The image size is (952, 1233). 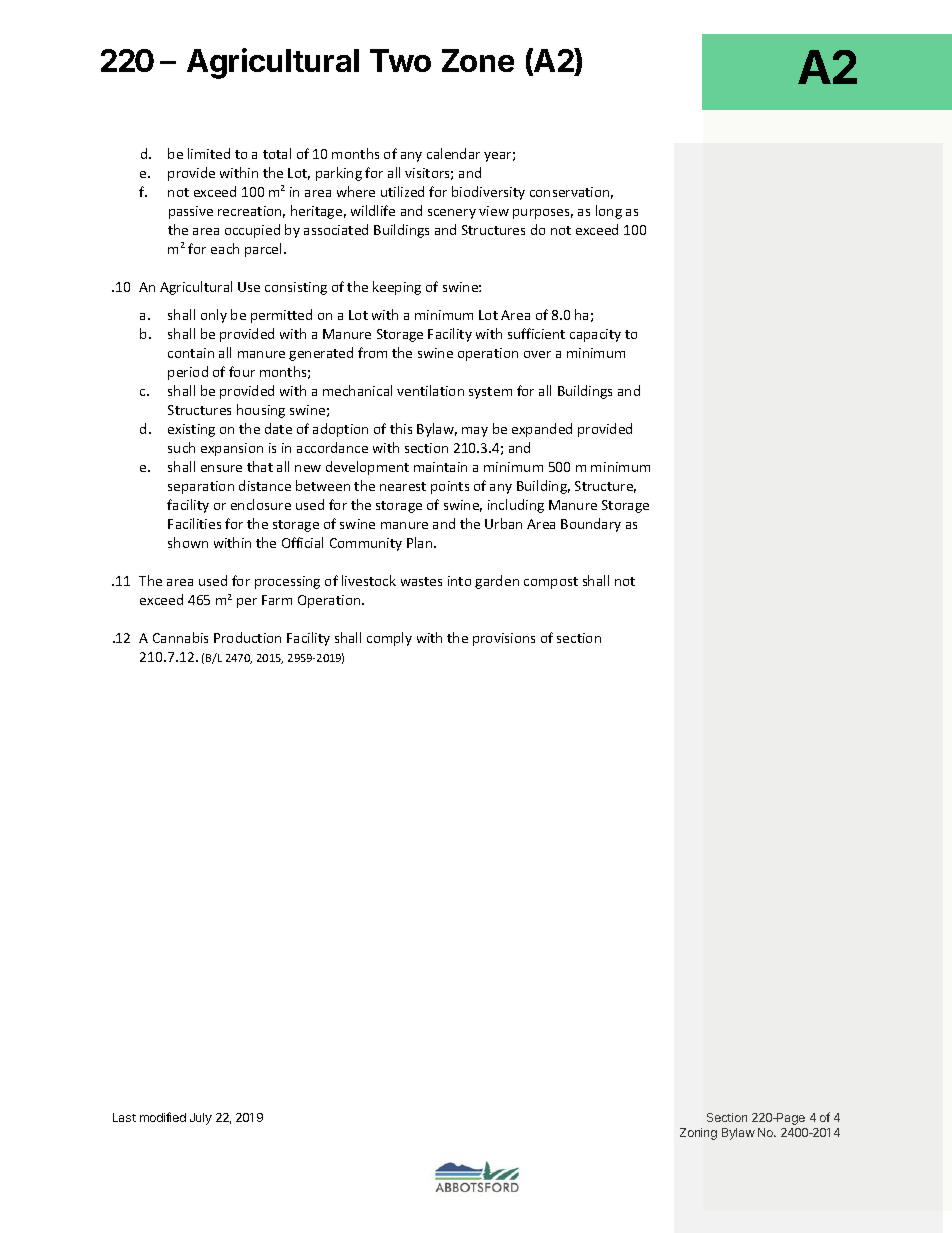 What do you see at coordinates (191, 430) in the screenshot?
I see `existing` at bounding box center [191, 430].
